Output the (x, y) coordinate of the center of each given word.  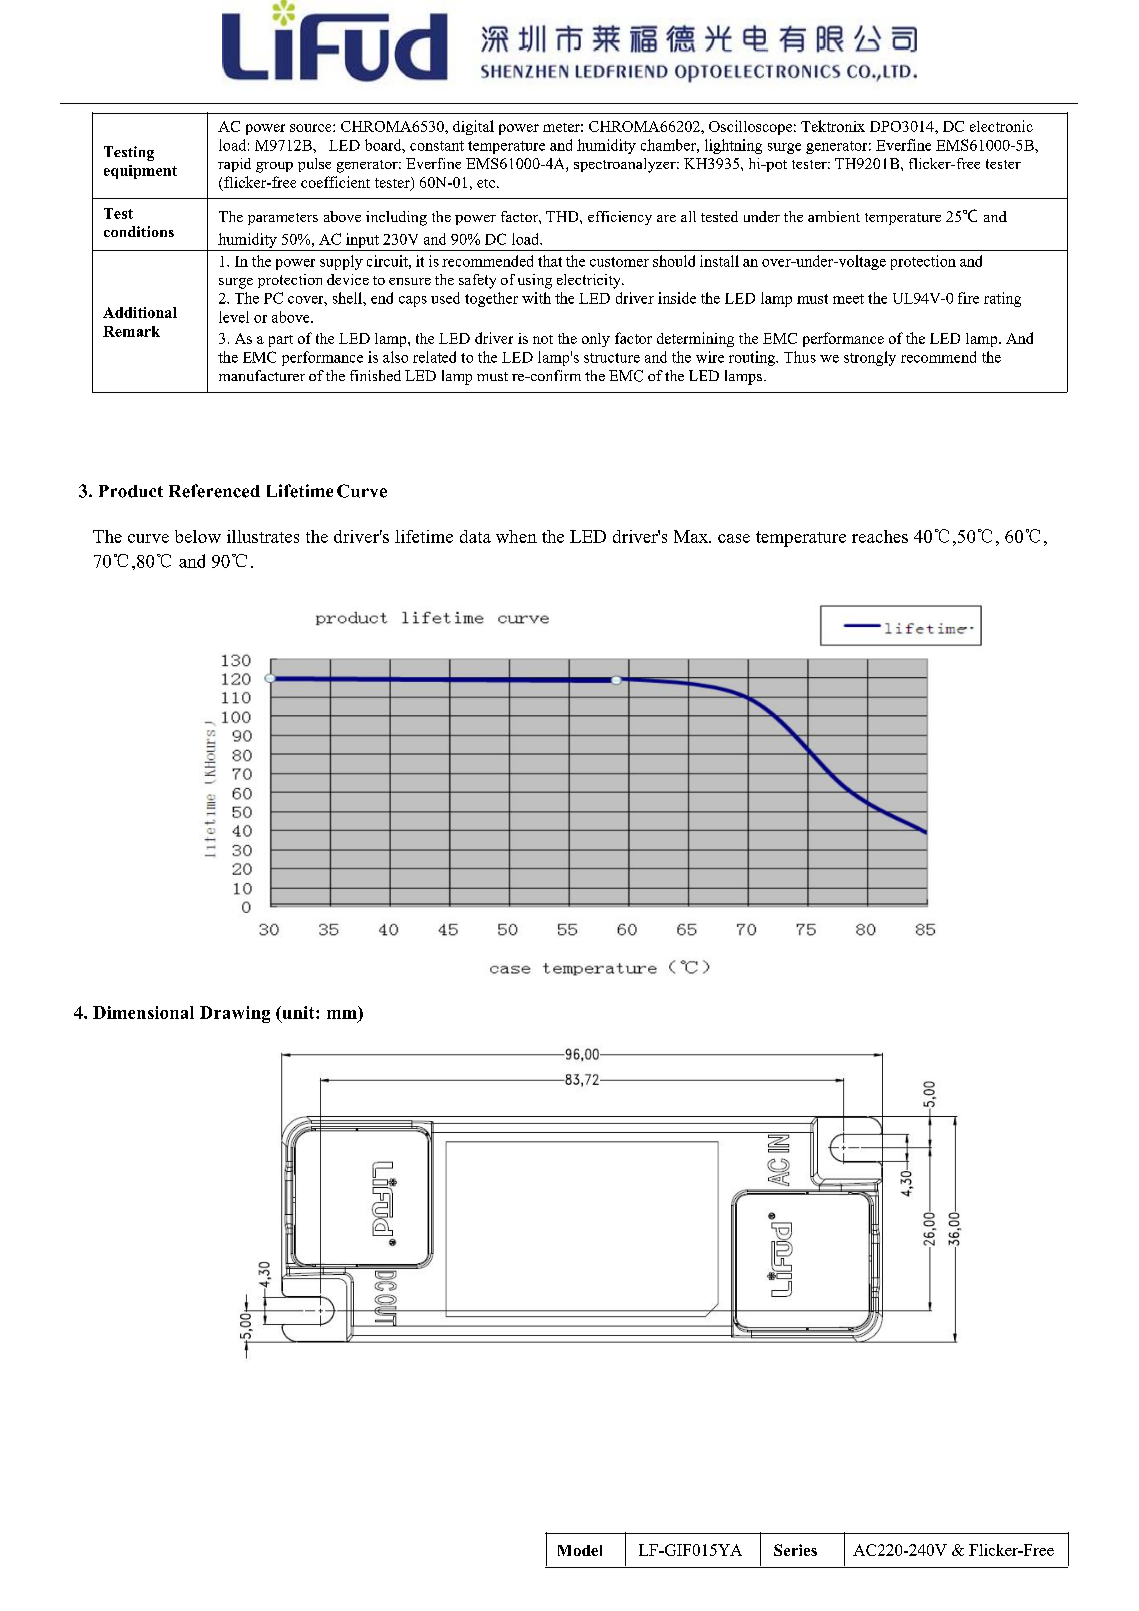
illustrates (263, 536)
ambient (834, 216)
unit (298, 1014)
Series (795, 1550)
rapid (234, 165)
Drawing (235, 1014)
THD (563, 216)
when (516, 536)
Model (580, 1550)
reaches (880, 536)
